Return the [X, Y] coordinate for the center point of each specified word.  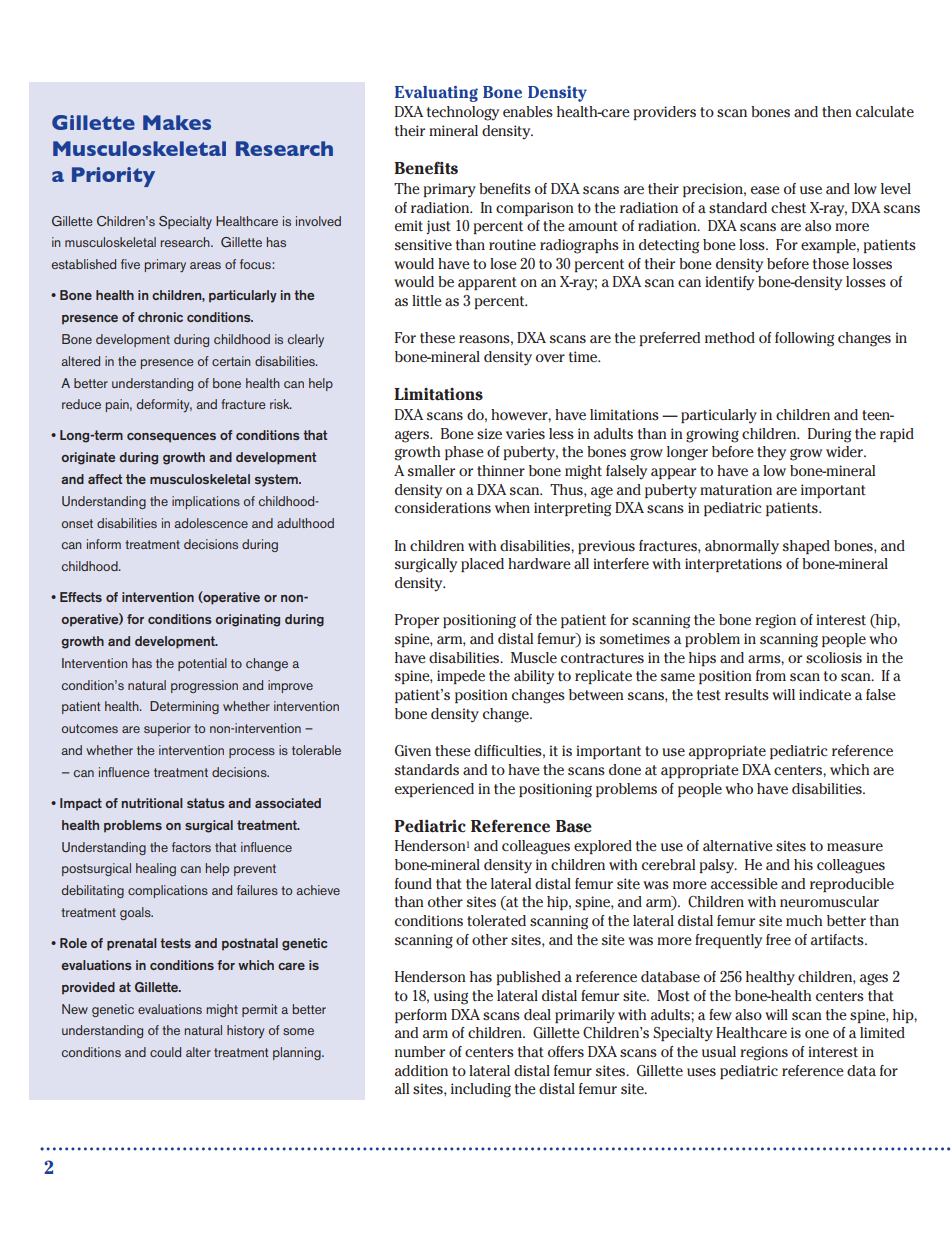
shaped [806, 547]
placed [482, 565]
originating [247, 620]
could [165, 1052]
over [550, 358]
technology [463, 113]
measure [855, 847]
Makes [177, 122]
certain [231, 361]
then [837, 111]
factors [191, 847]
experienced [434, 790]
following [804, 339]
